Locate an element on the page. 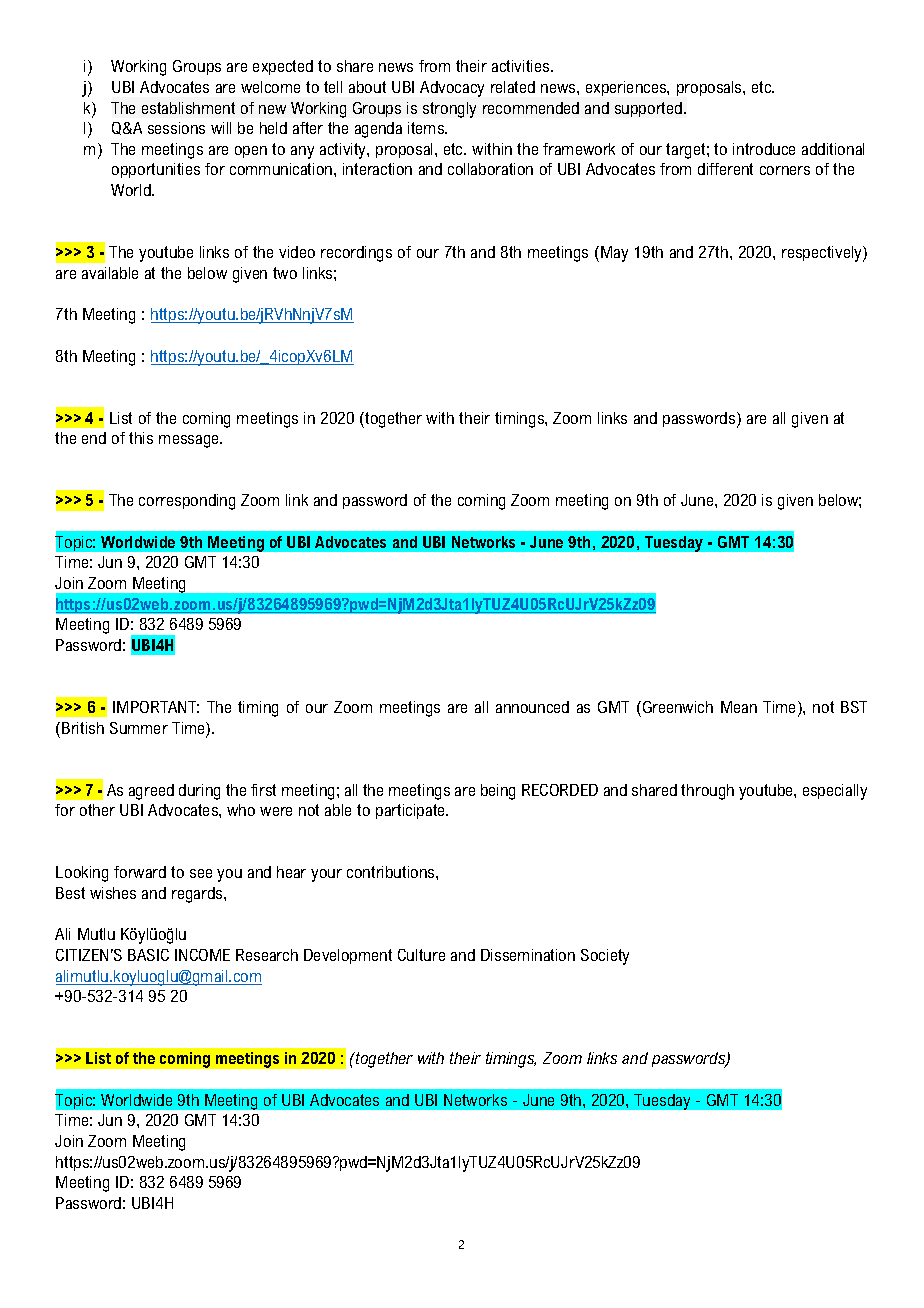 This document has height=1308, width=924. May is located at coordinates (614, 254).
